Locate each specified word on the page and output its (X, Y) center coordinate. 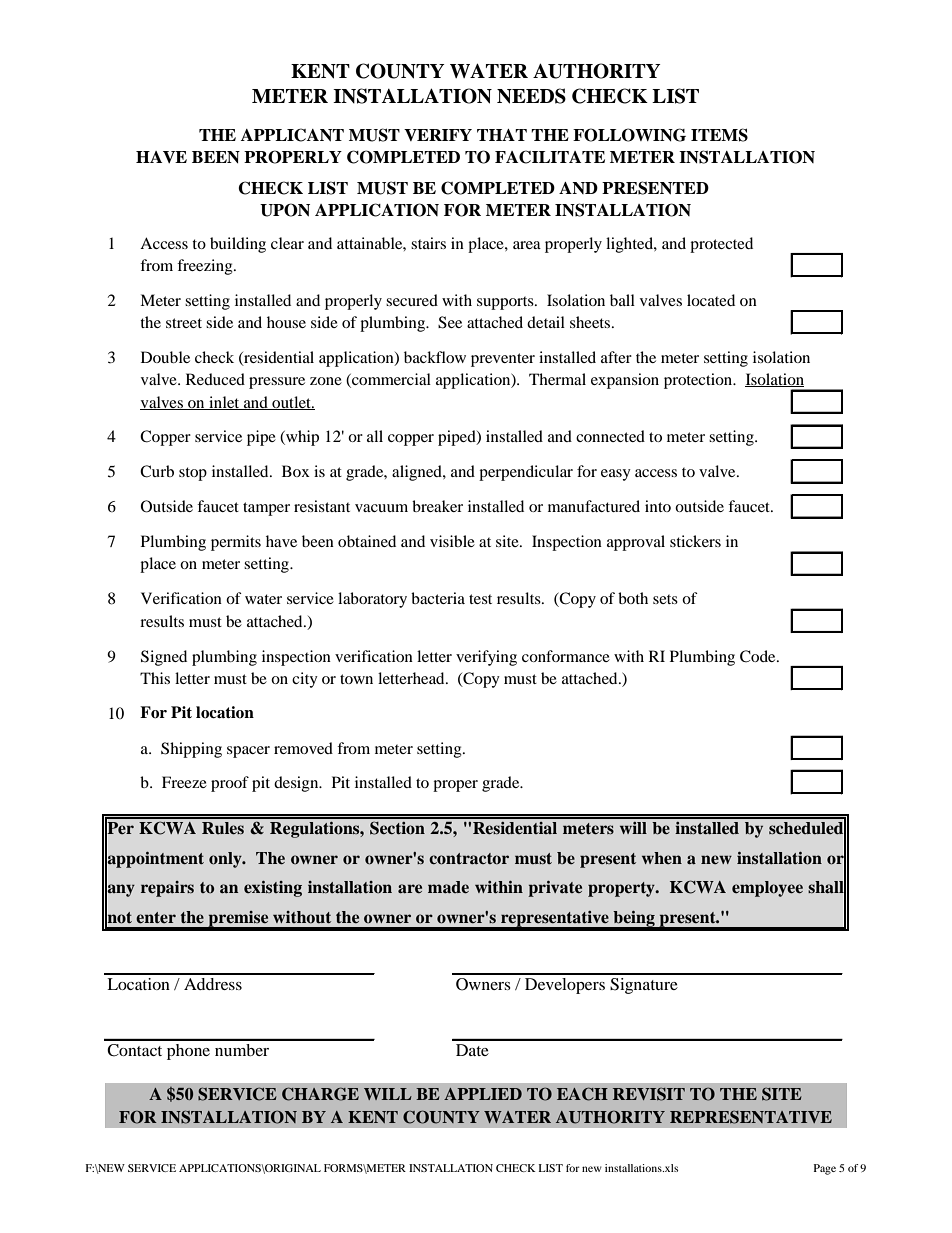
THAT (502, 135)
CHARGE (320, 1094)
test (480, 599)
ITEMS (719, 135)
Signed (164, 658)
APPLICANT (292, 135)
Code (759, 656)
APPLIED (483, 1094)
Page (825, 1169)
